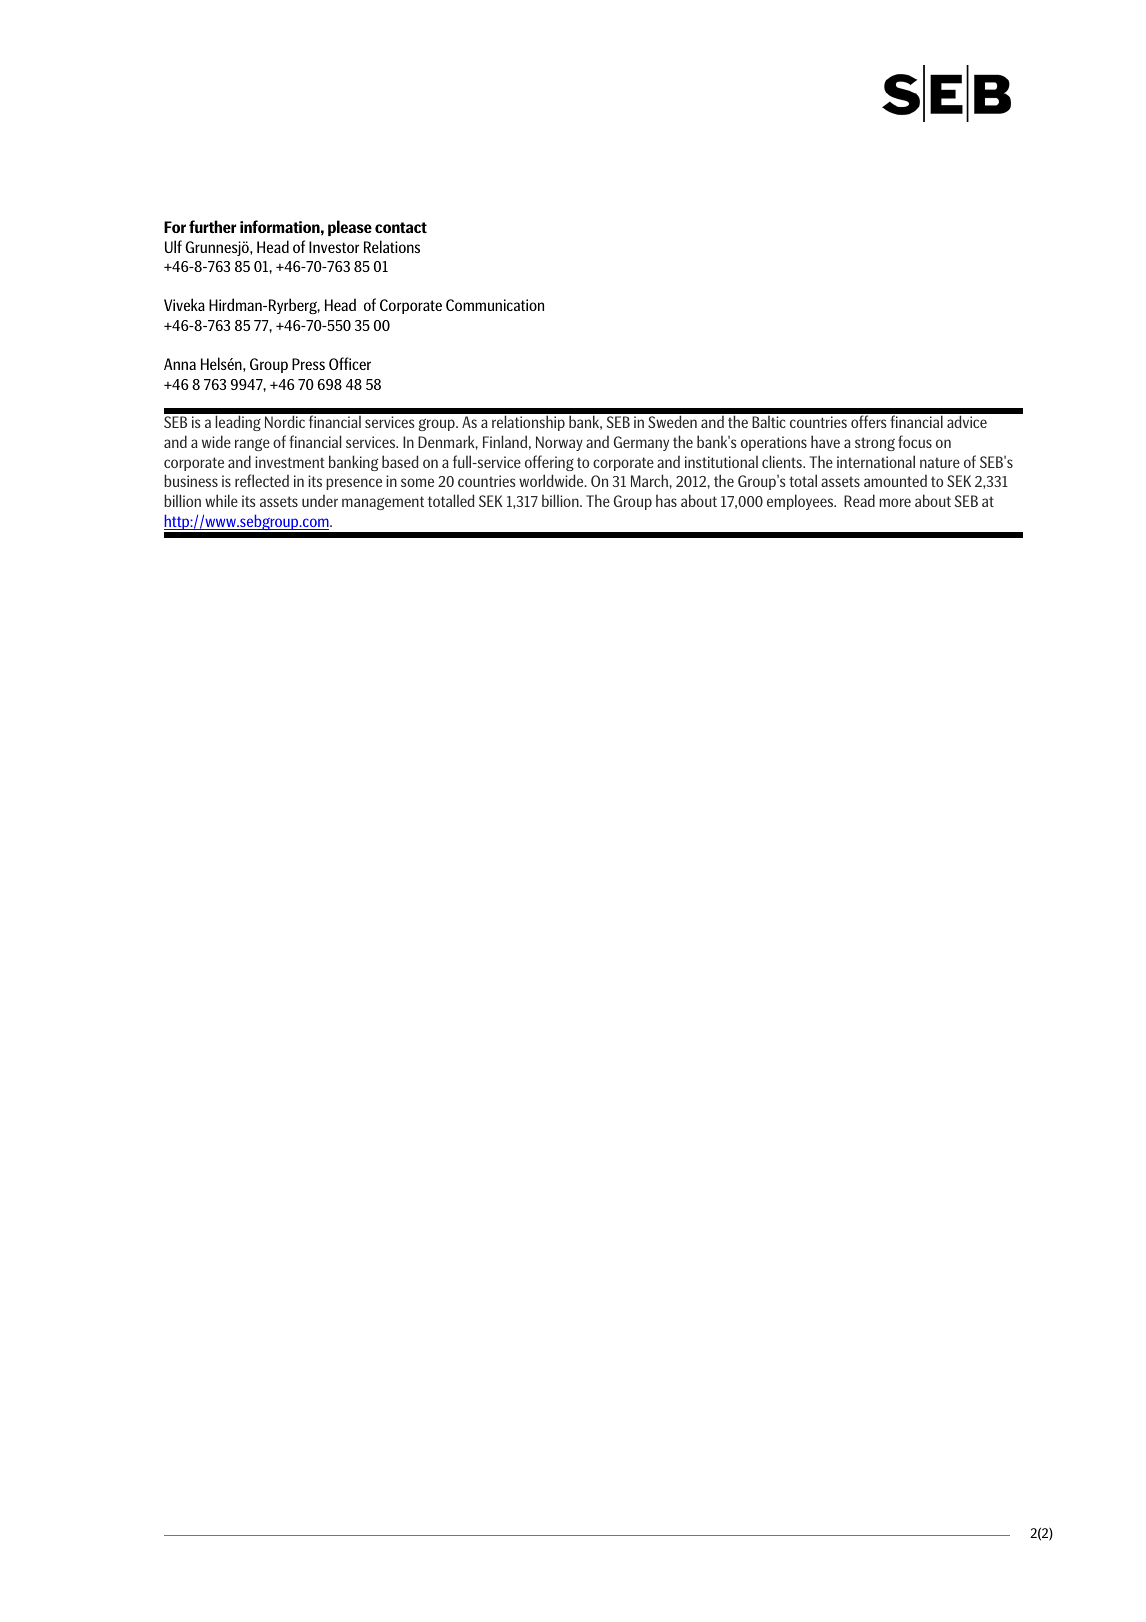 This image has height=1622, width=1146. I want to click on Press, so click(308, 364).
